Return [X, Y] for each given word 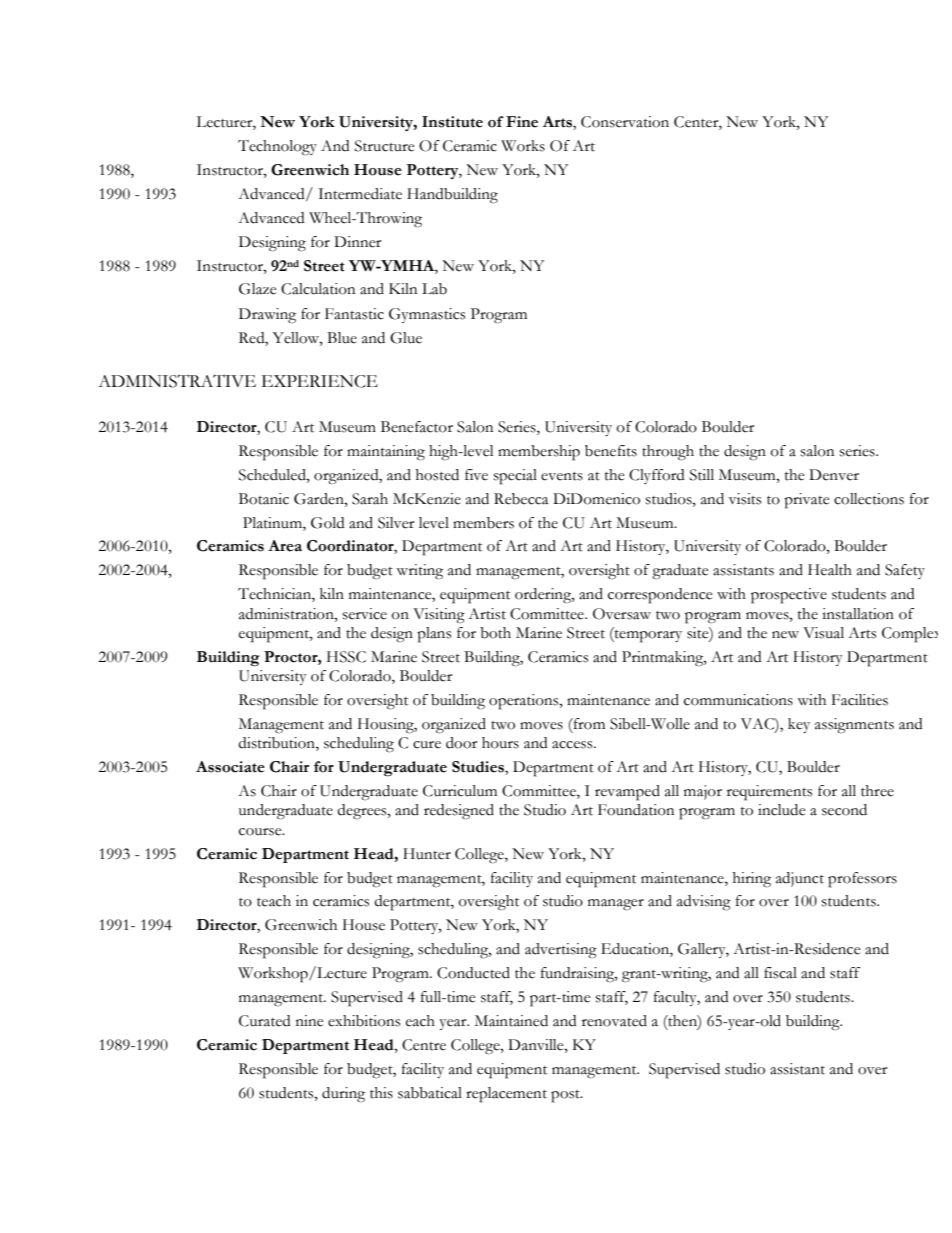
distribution [277, 744]
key [799, 725]
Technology [277, 148]
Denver [834, 475]
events [562, 476]
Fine [522, 122]
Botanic [264, 499]
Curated [265, 1021]
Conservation [625, 122]
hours [500, 743]
